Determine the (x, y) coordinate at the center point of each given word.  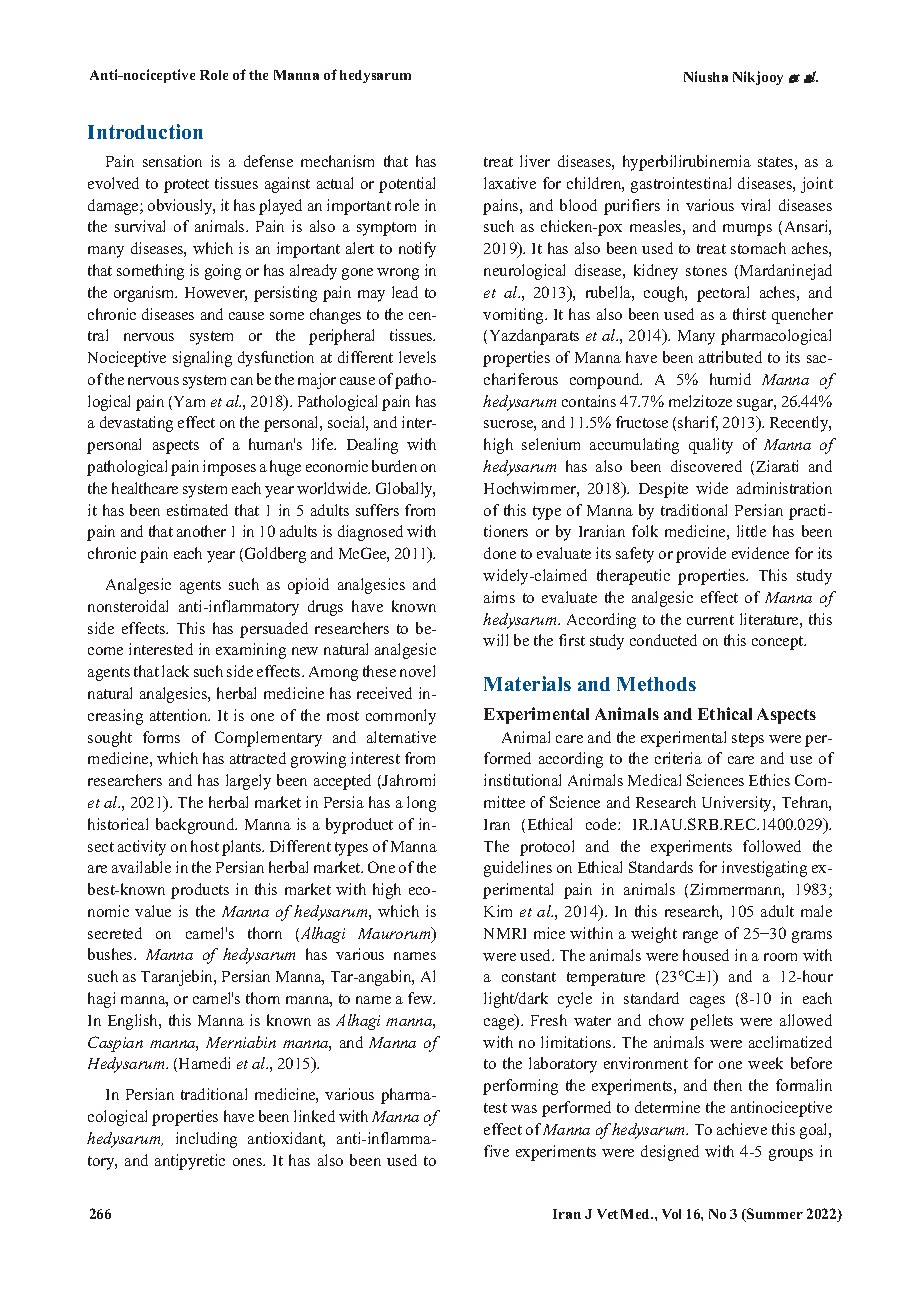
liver (535, 161)
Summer (774, 1215)
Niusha (706, 76)
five (496, 1151)
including (206, 1140)
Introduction (145, 131)
